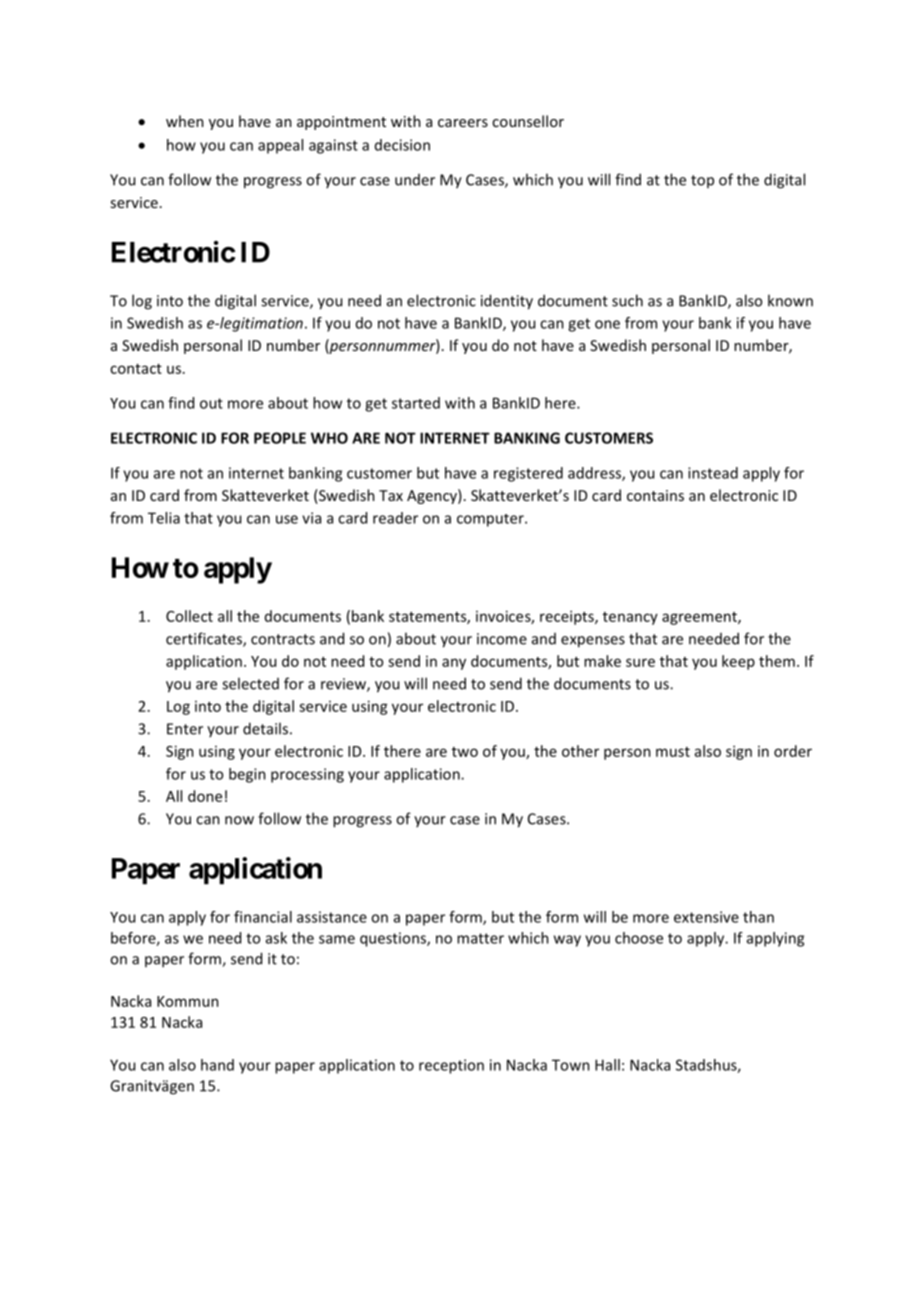 The height and width of the document is (1308, 924). What do you see at coordinates (463, 123) in the document?
I see `careers` at bounding box center [463, 123].
